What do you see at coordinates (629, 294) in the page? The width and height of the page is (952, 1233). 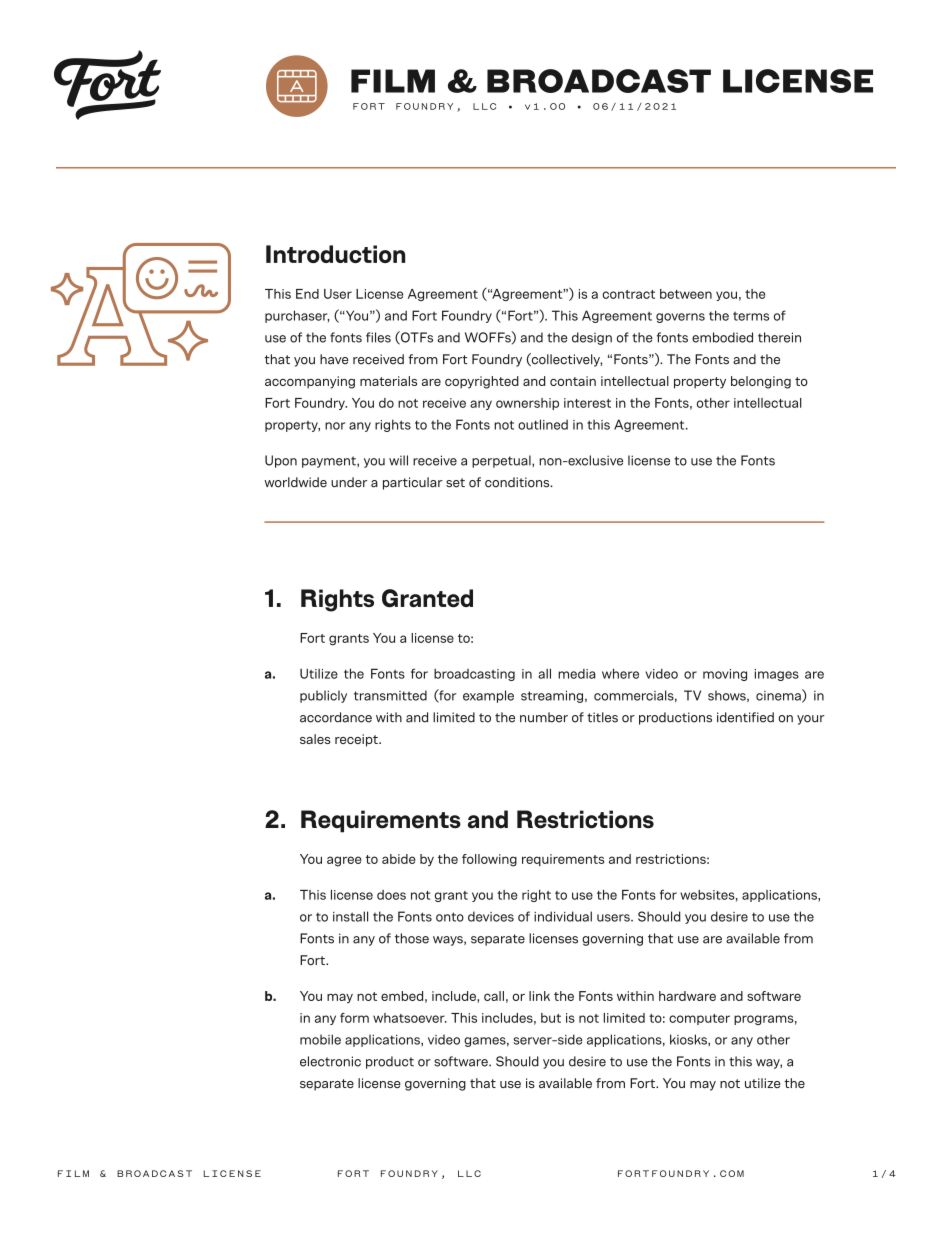 I see `contract` at bounding box center [629, 294].
